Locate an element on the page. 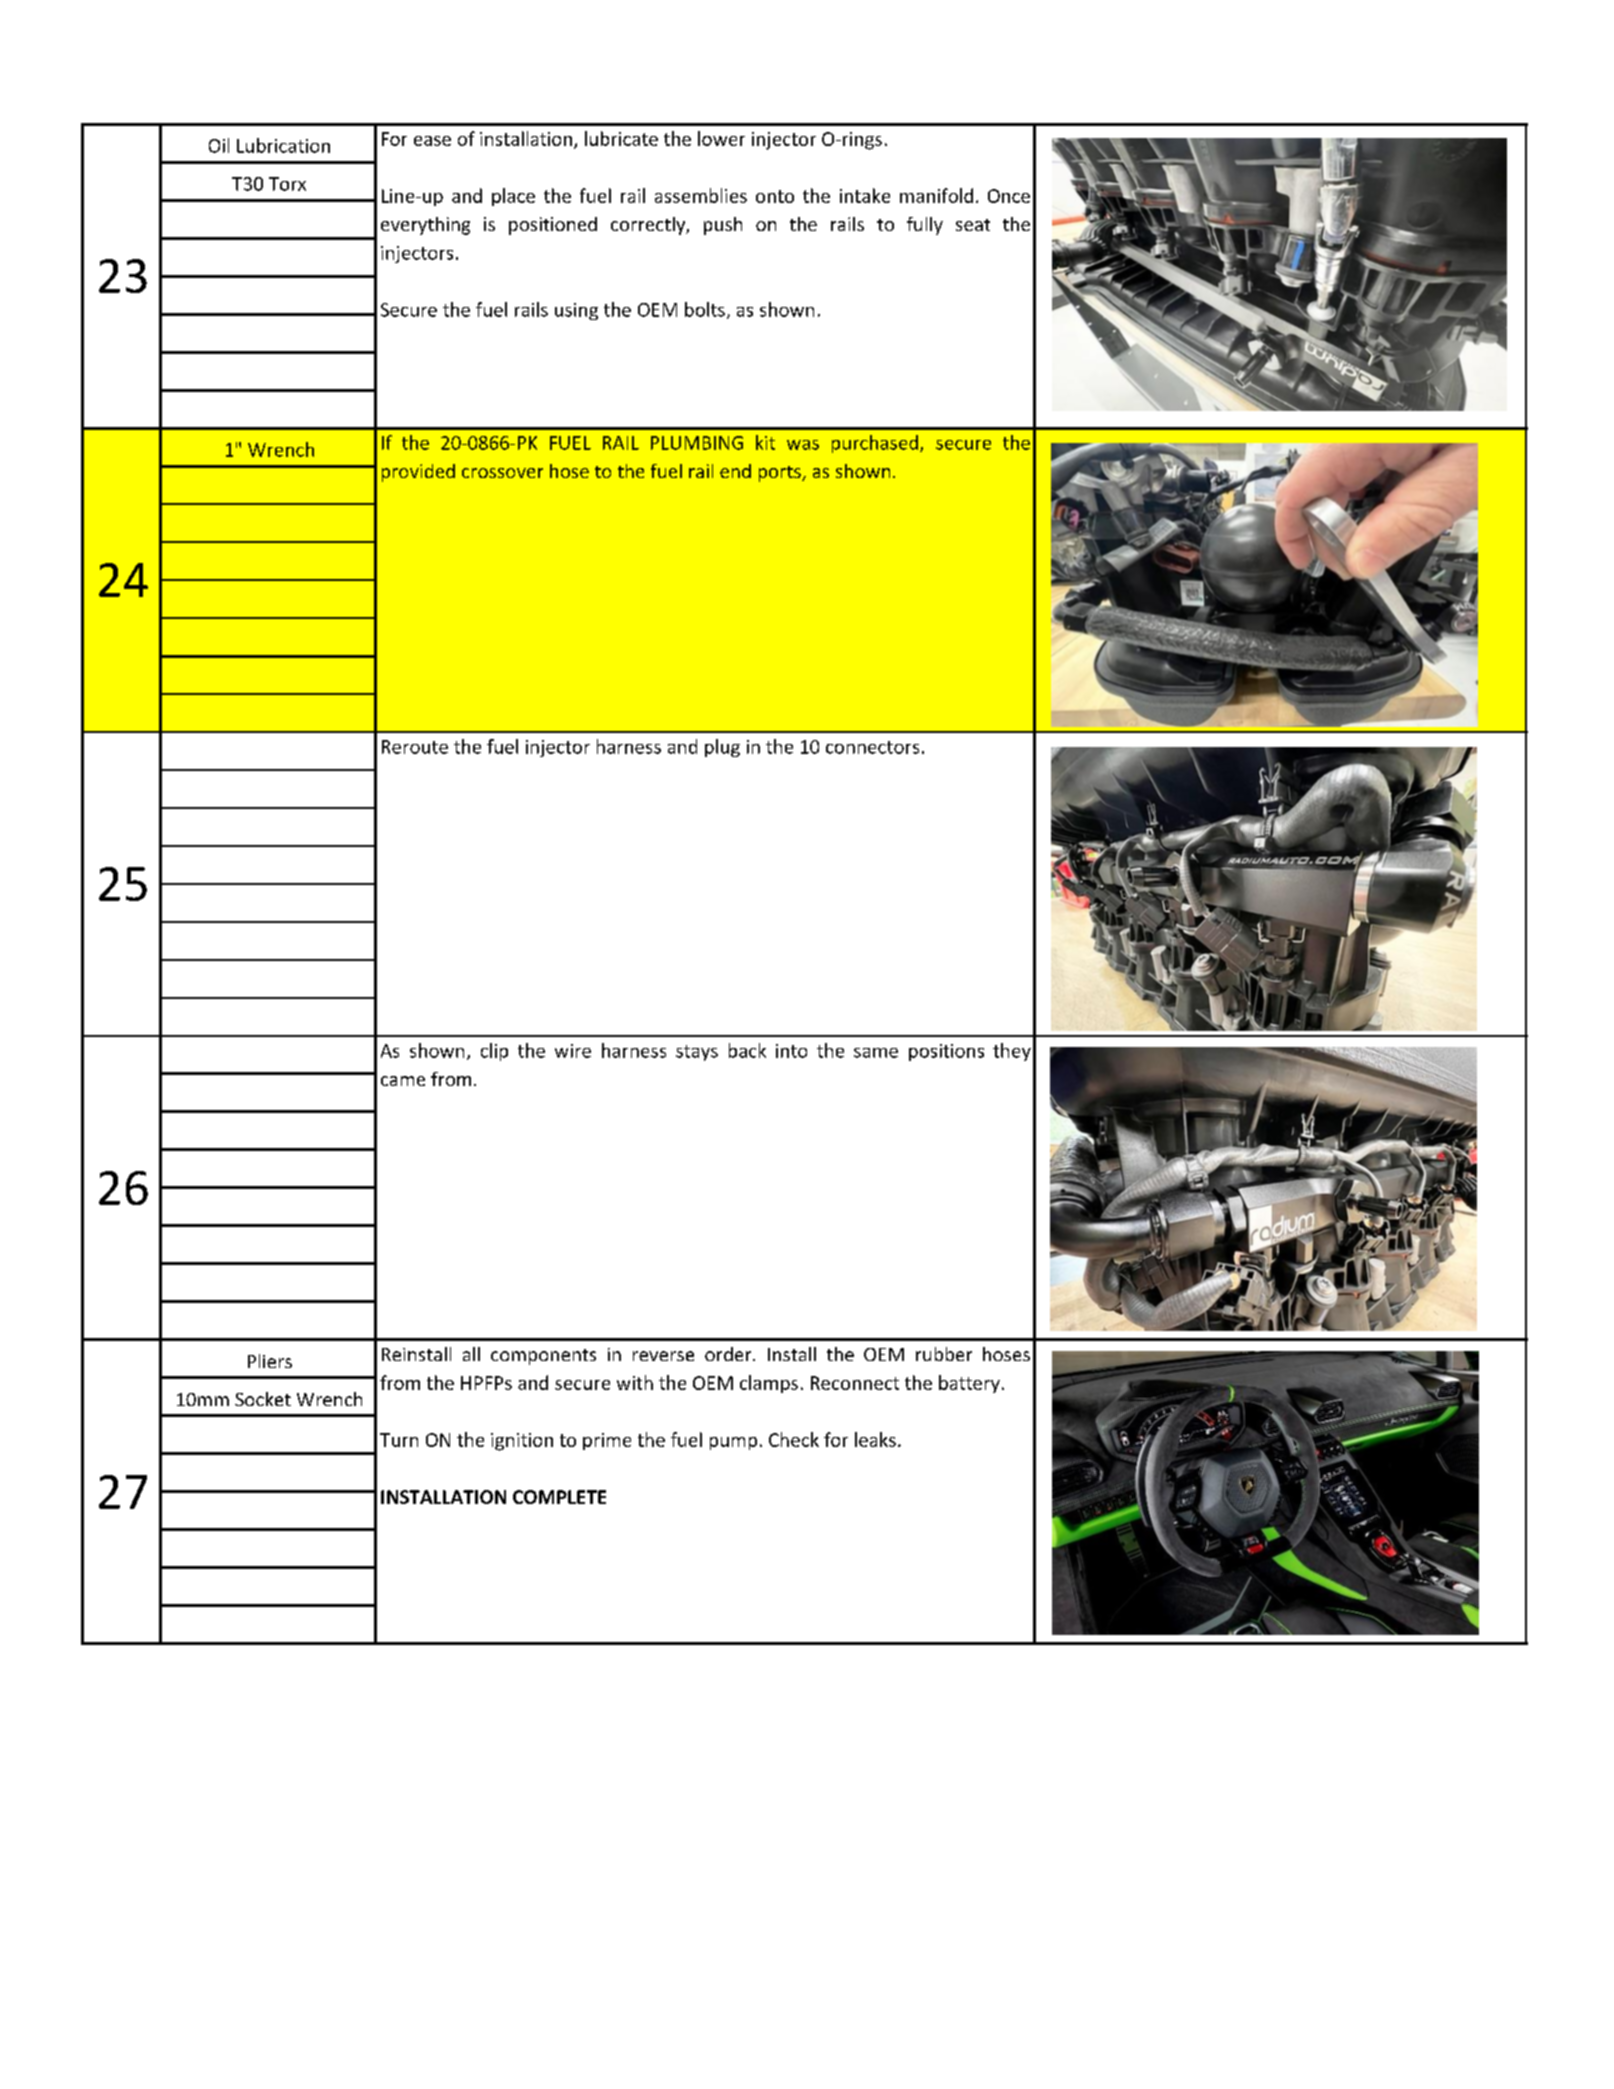 The image size is (1614, 2089). plug is located at coordinates (722, 748).
